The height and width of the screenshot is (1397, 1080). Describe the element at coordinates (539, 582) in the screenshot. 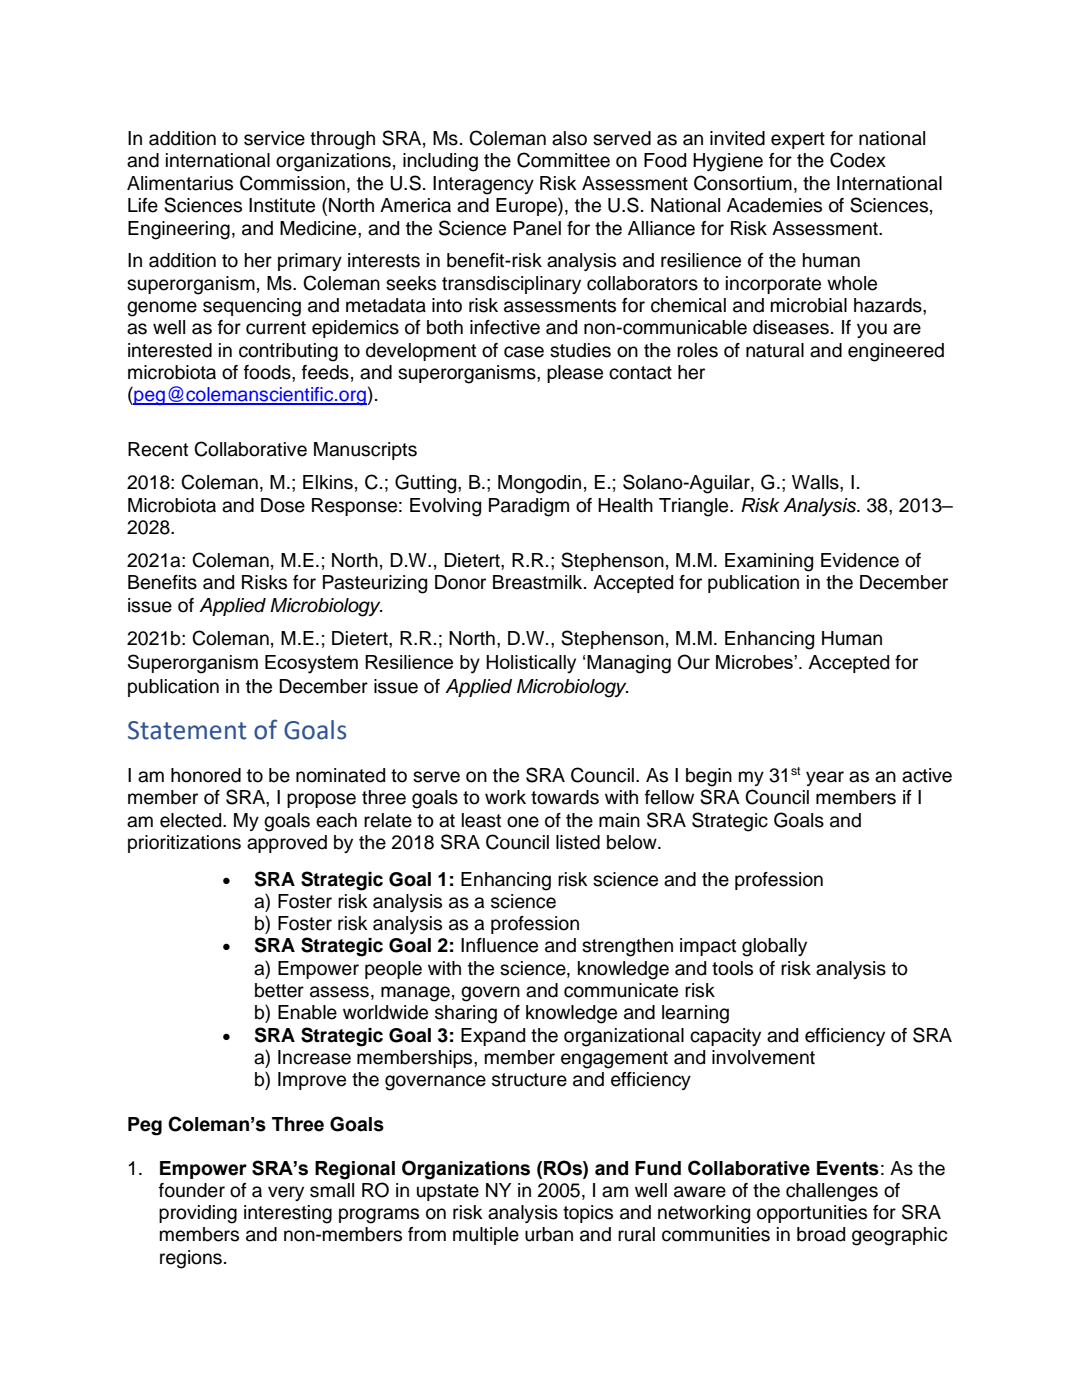

I see `Breastmilk` at that location.
